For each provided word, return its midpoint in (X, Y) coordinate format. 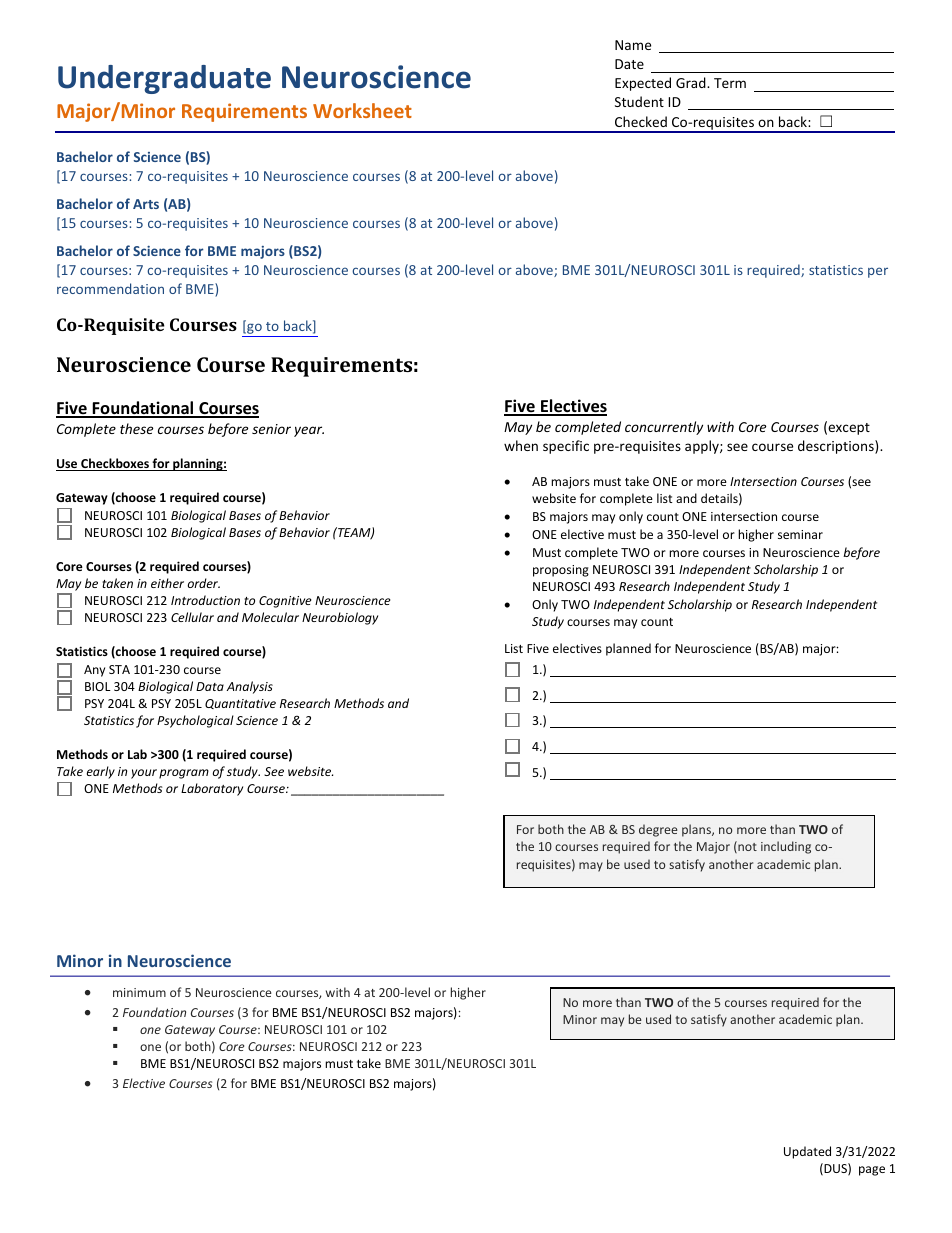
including (786, 847)
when (521, 445)
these (136, 428)
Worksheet (362, 110)
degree (658, 830)
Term (730, 83)
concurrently (664, 428)
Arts (146, 204)
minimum (139, 992)
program (184, 774)
